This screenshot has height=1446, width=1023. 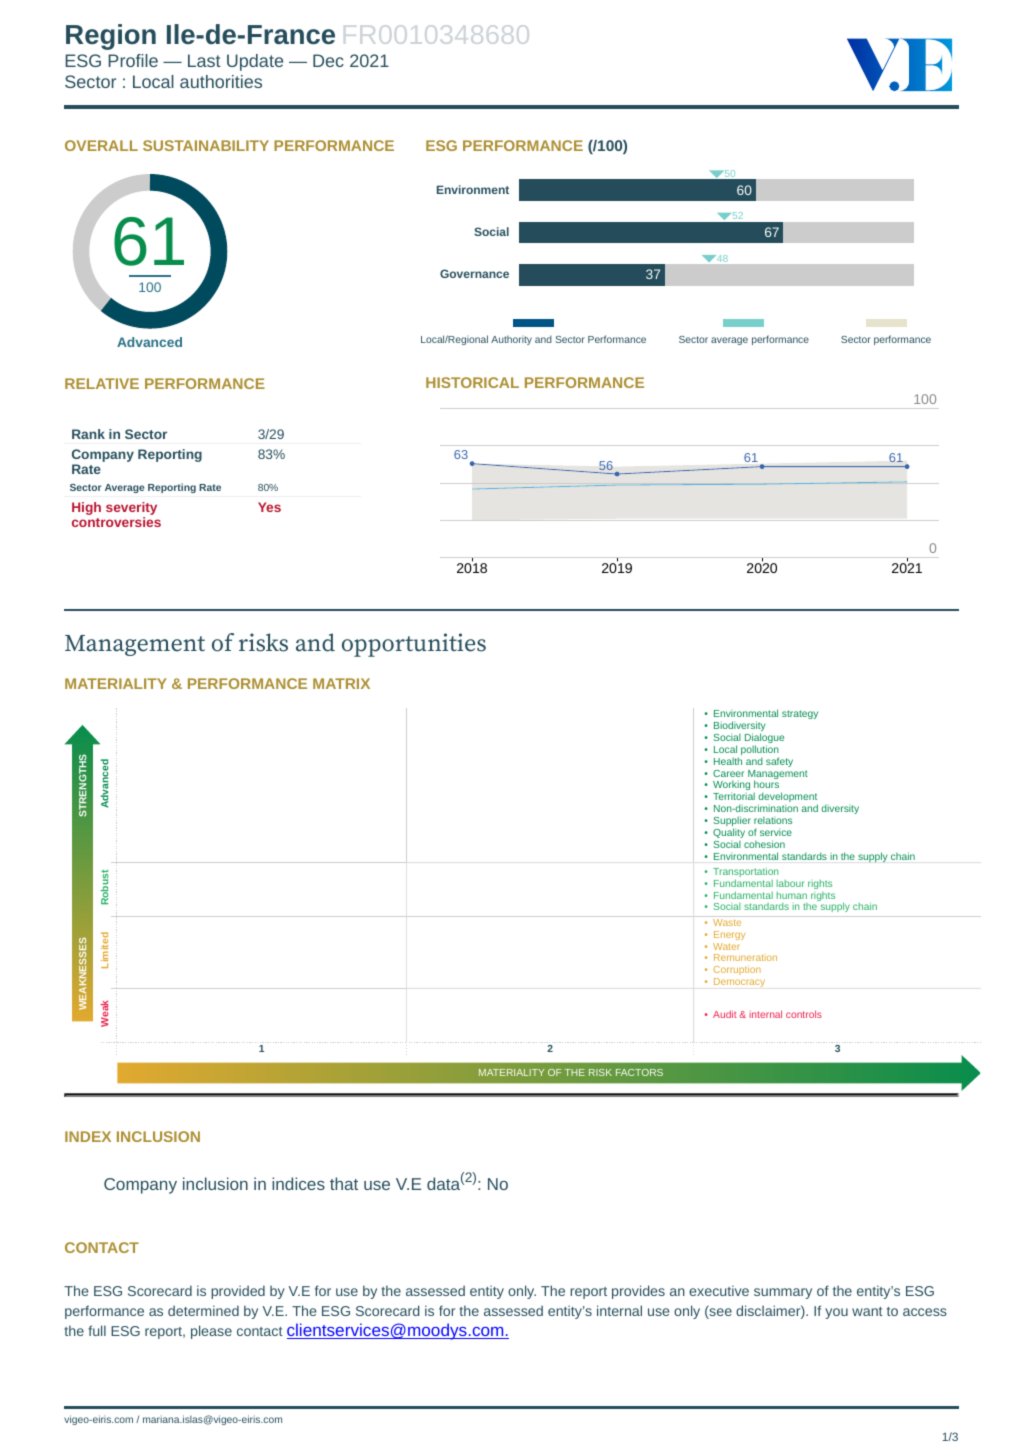 What do you see at coordinates (328, 60) in the screenshot?
I see `Dec` at bounding box center [328, 60].
